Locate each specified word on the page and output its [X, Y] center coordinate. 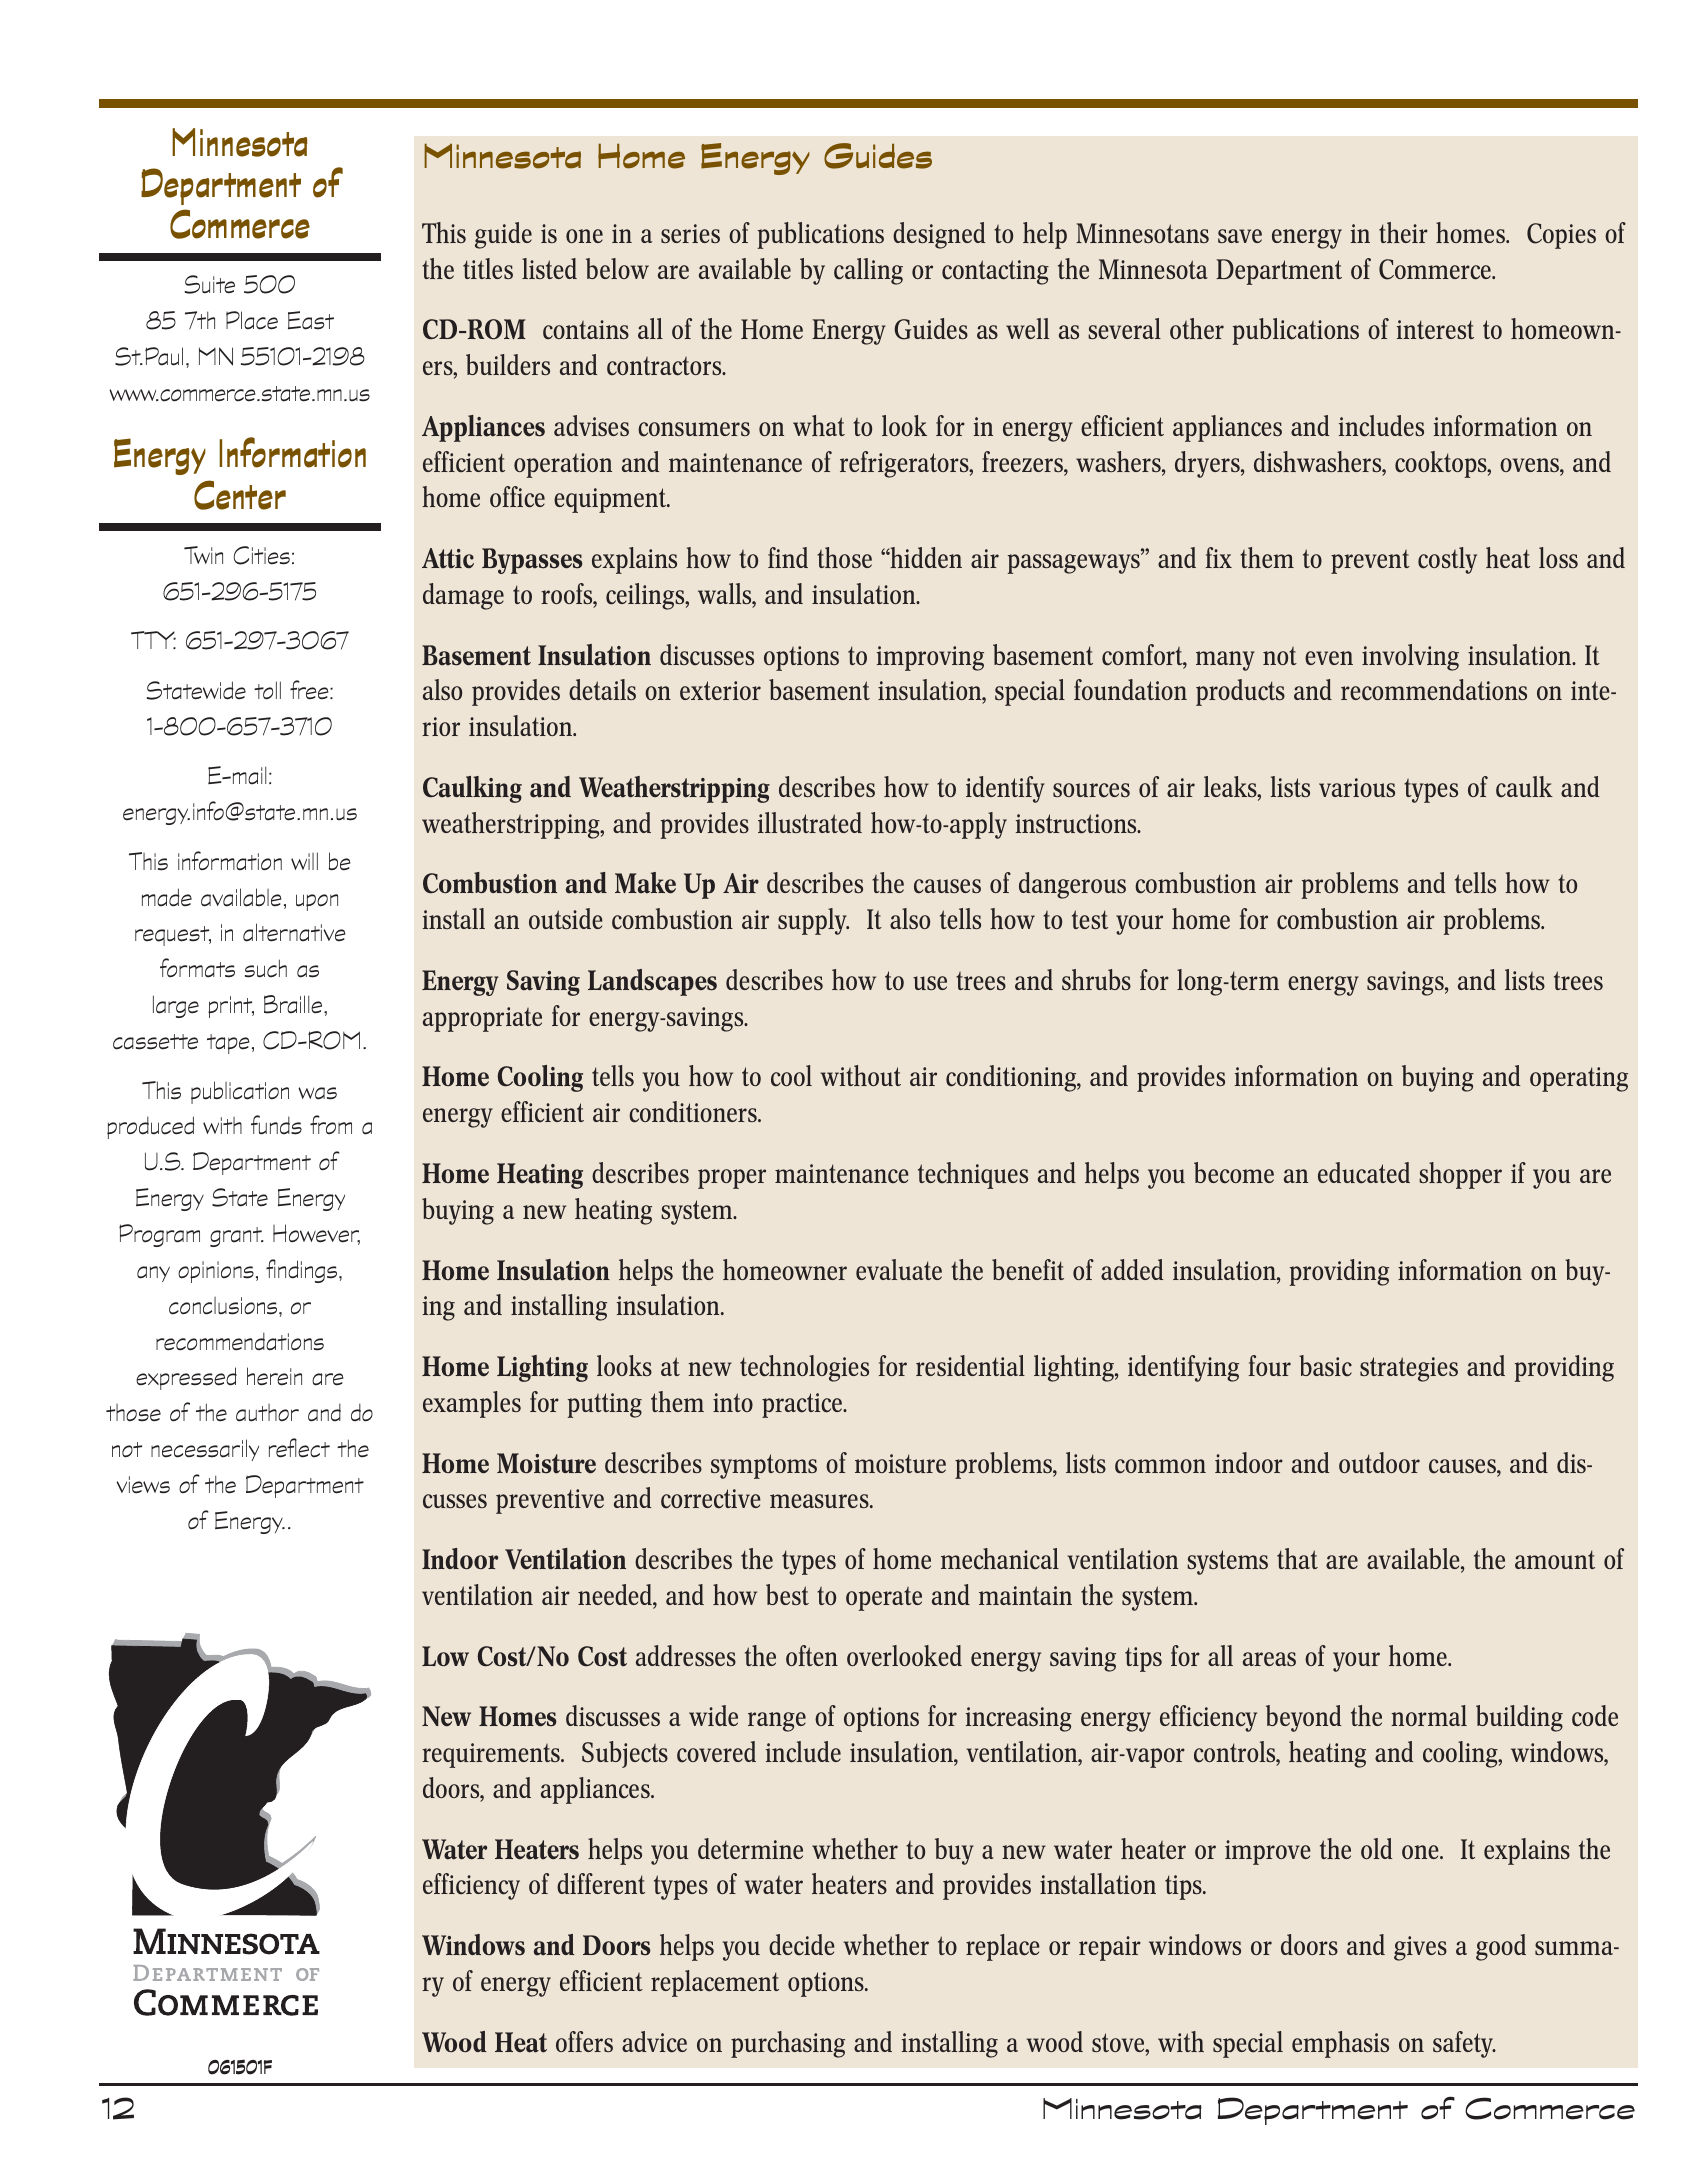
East [311, 320]
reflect [299, 1448]
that [1297, 1558]
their [1403, 232]
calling [868, 271]
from [331, 1124]
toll [267, 690]
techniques [973, 1175]
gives [1420, 1948]
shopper [1460, 1175]
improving [930, 658]
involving [1410, 657]
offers [584, 2041]
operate [884, 1599]
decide [801, 1945]
